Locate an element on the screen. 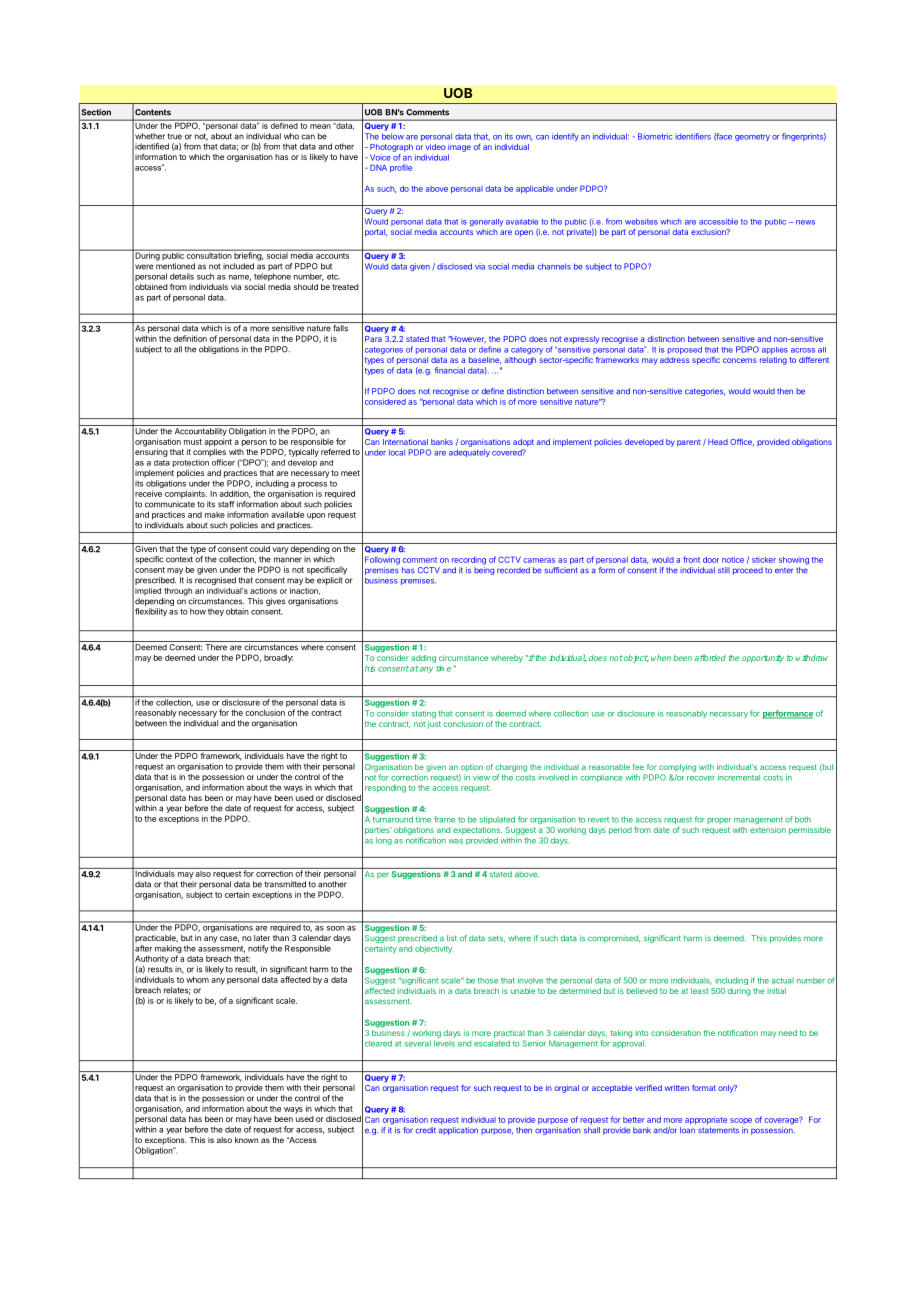  was is located at coordinates (455, 841).
